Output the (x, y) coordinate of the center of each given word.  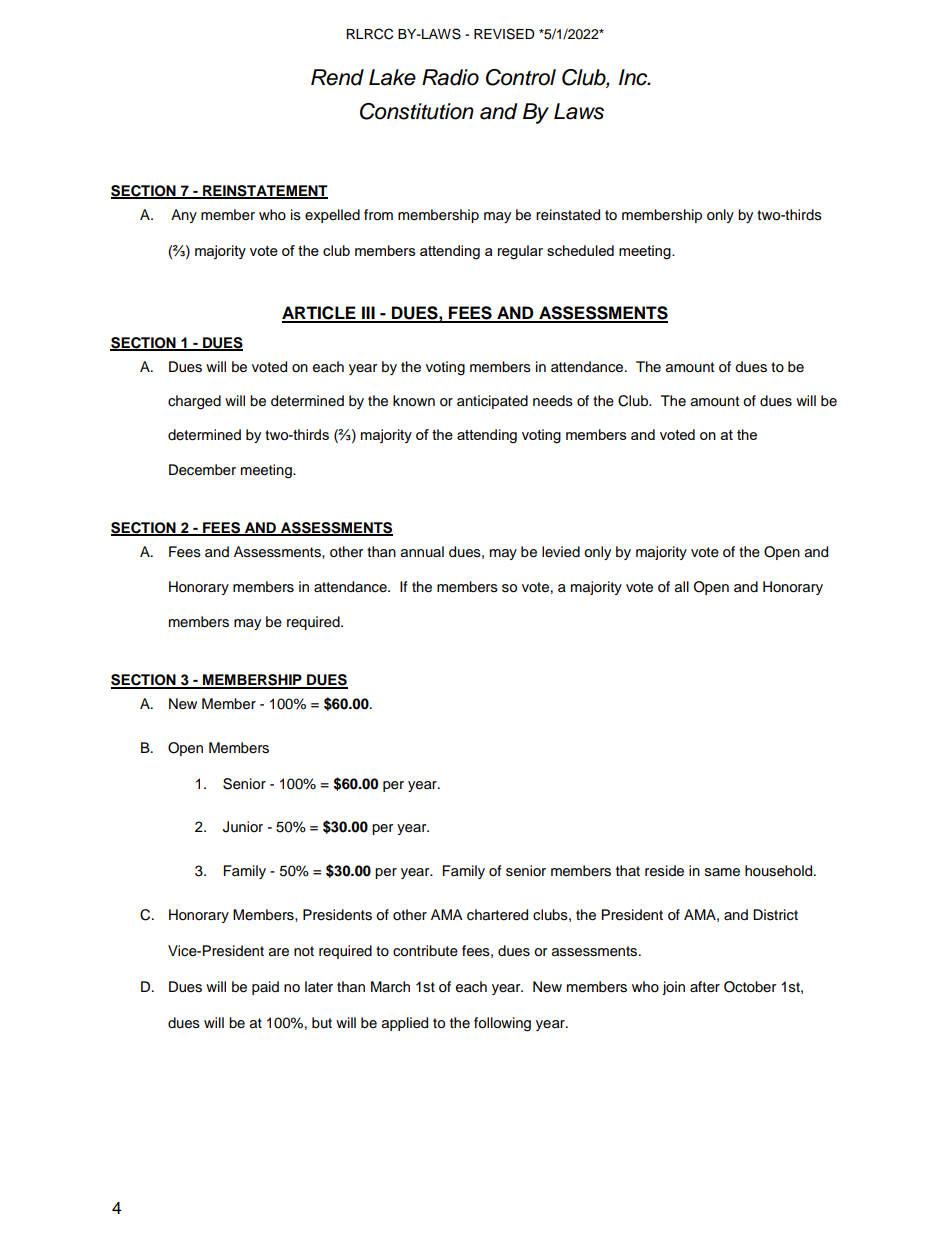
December (202, 470)
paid (265, 988)
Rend (337, 77)
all (682, 587)
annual (422, 552)
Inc (634, 77)
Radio (450, 77)
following (502, 1024)
